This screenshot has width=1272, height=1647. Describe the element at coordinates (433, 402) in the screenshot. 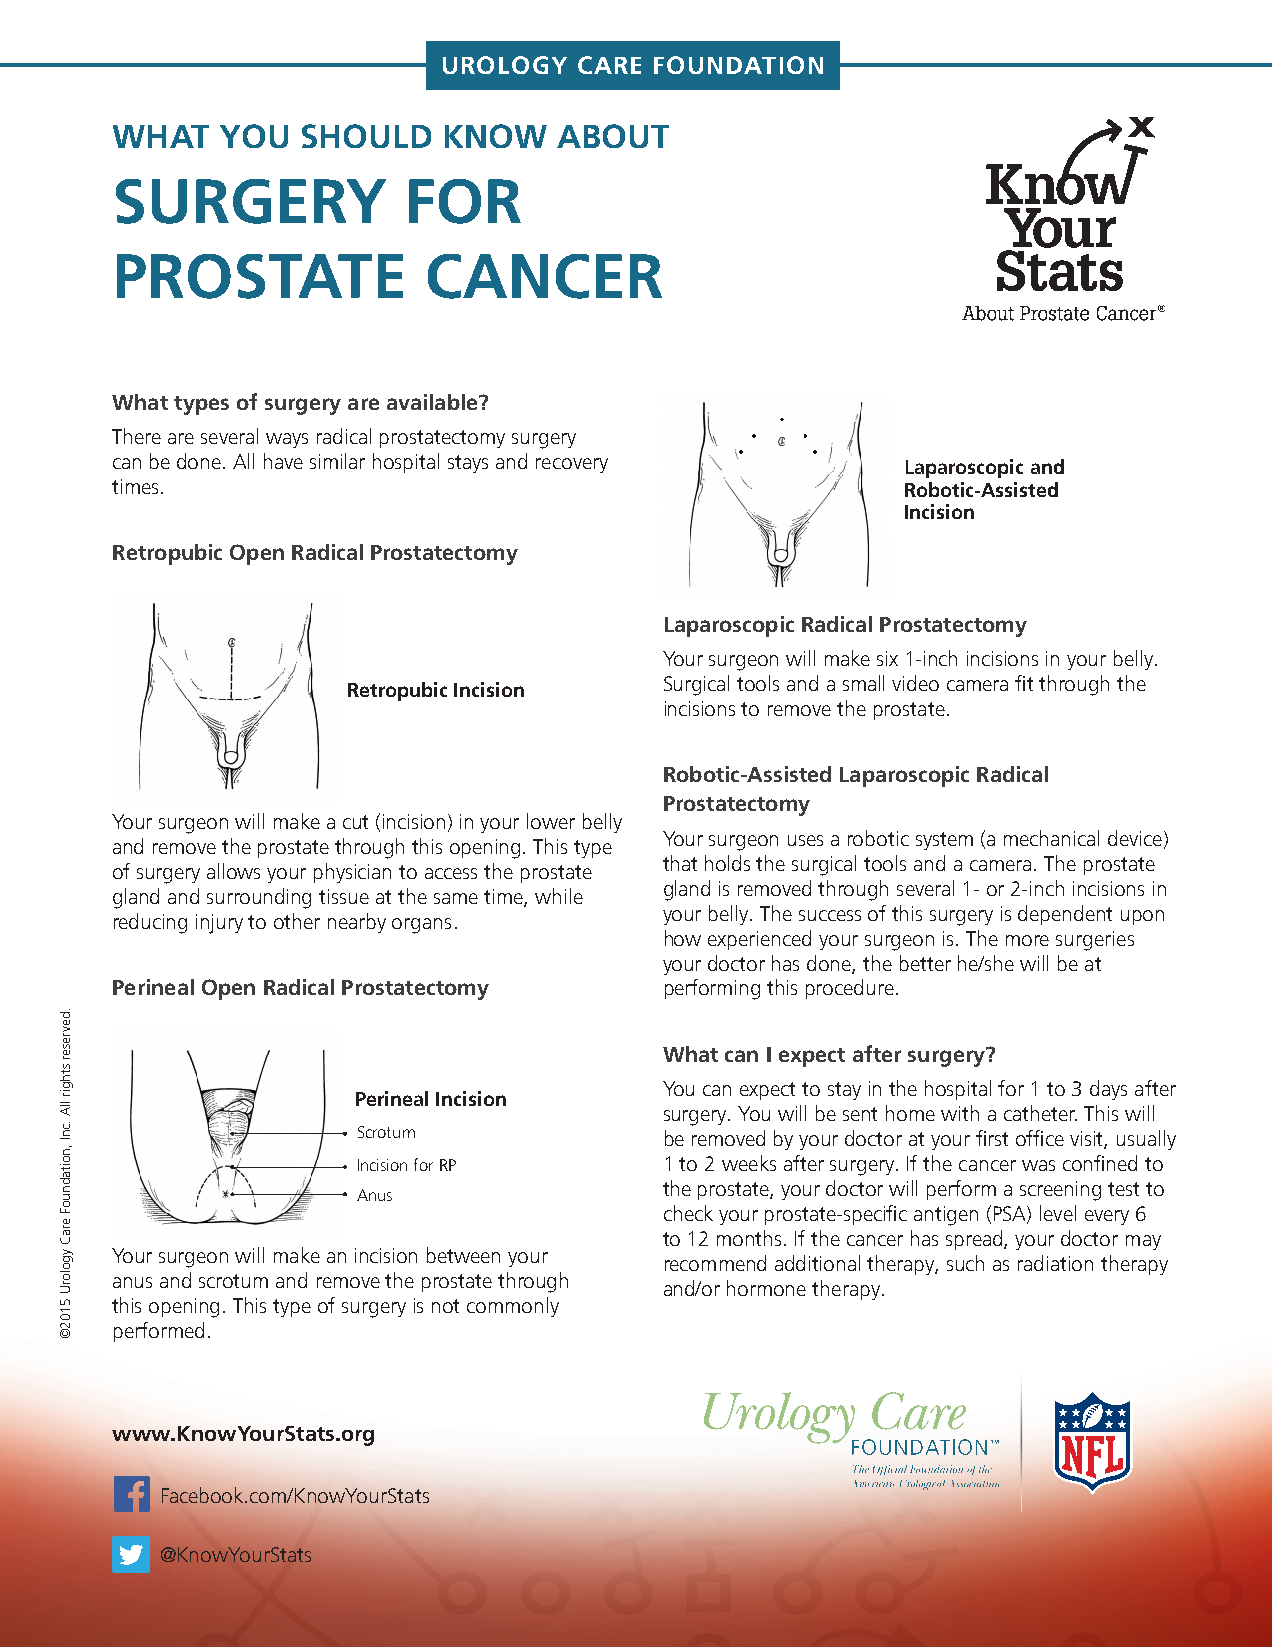

I see `available` at that location.
